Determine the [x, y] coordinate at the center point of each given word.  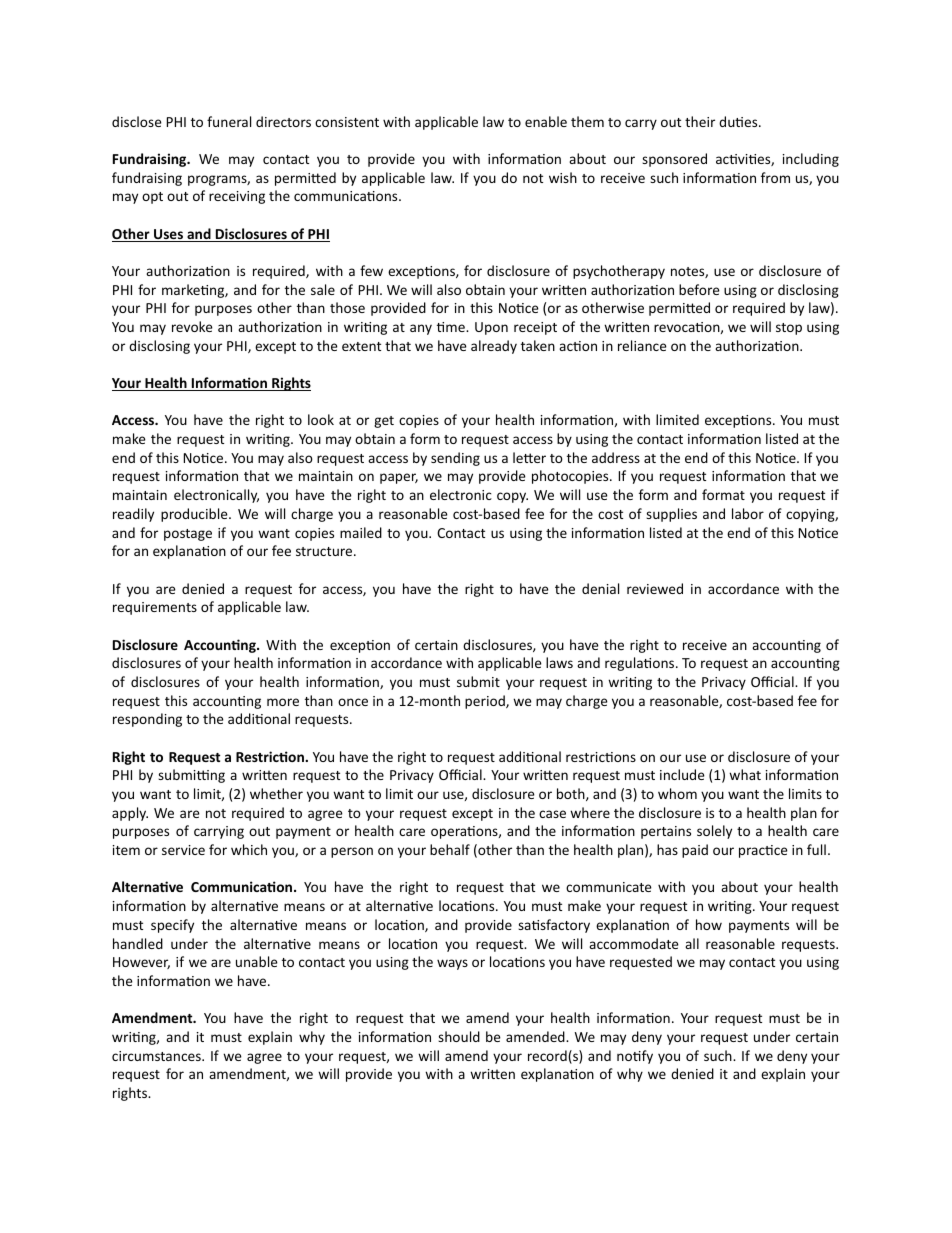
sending [455, 459]
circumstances [157, 1056]
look [321, 419]
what [745, 774]
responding [147, 720]
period [486, 702]
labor [748, 513]
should [459, 1036]
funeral [229, 121]
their [700, 121]
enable [546, 121]
